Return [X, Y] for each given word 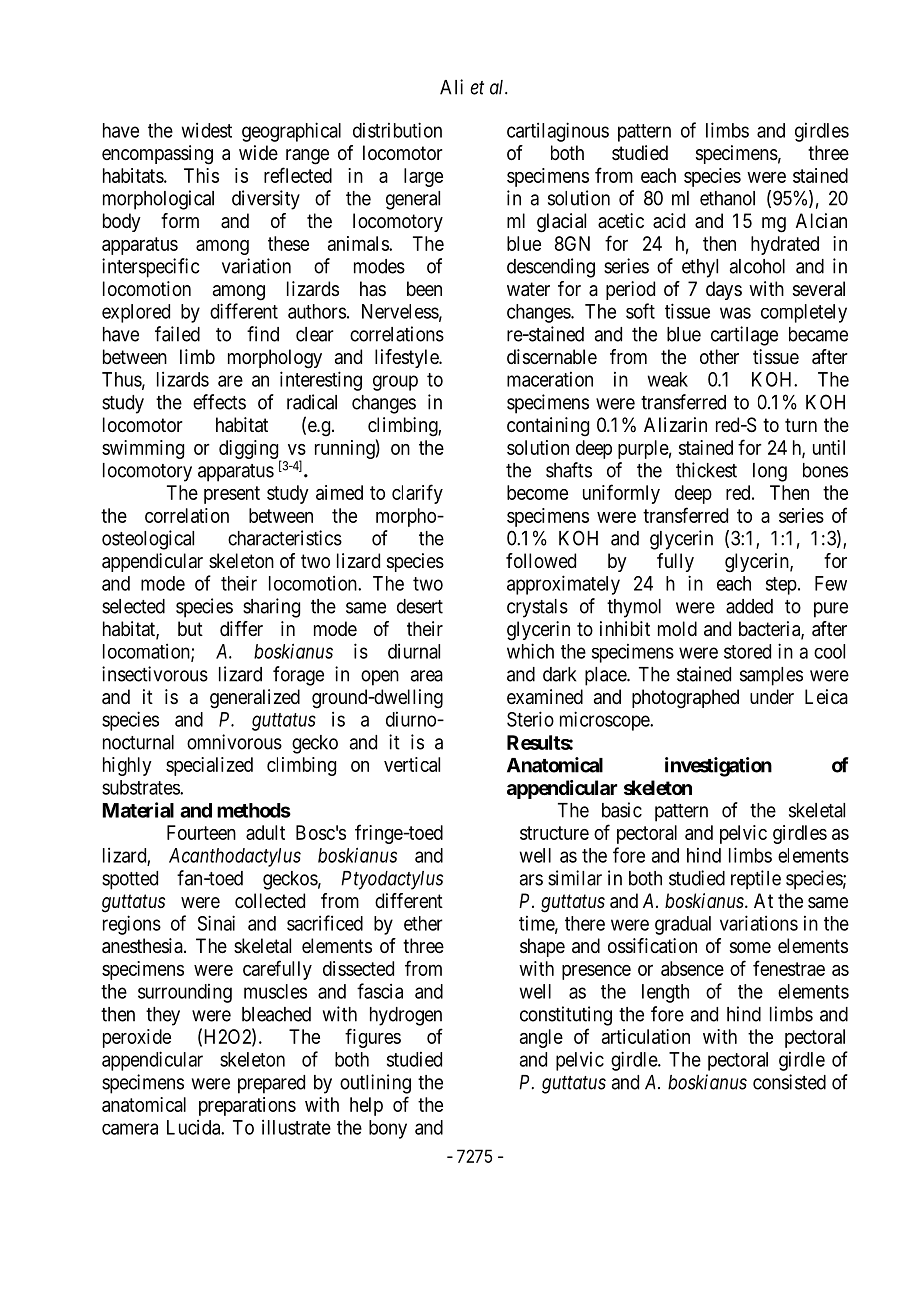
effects [219, 402]
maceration [550, 379]
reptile [756, 880]
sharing [271, 608]
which [530, 651]
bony [388, 1129]
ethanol [727, 198]
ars [531, 880]
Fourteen [201, 832]
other [719, 357]
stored [747, 651]
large [423, 177]
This [201, 175]
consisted [789, 1082]
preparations [247, 1106]
